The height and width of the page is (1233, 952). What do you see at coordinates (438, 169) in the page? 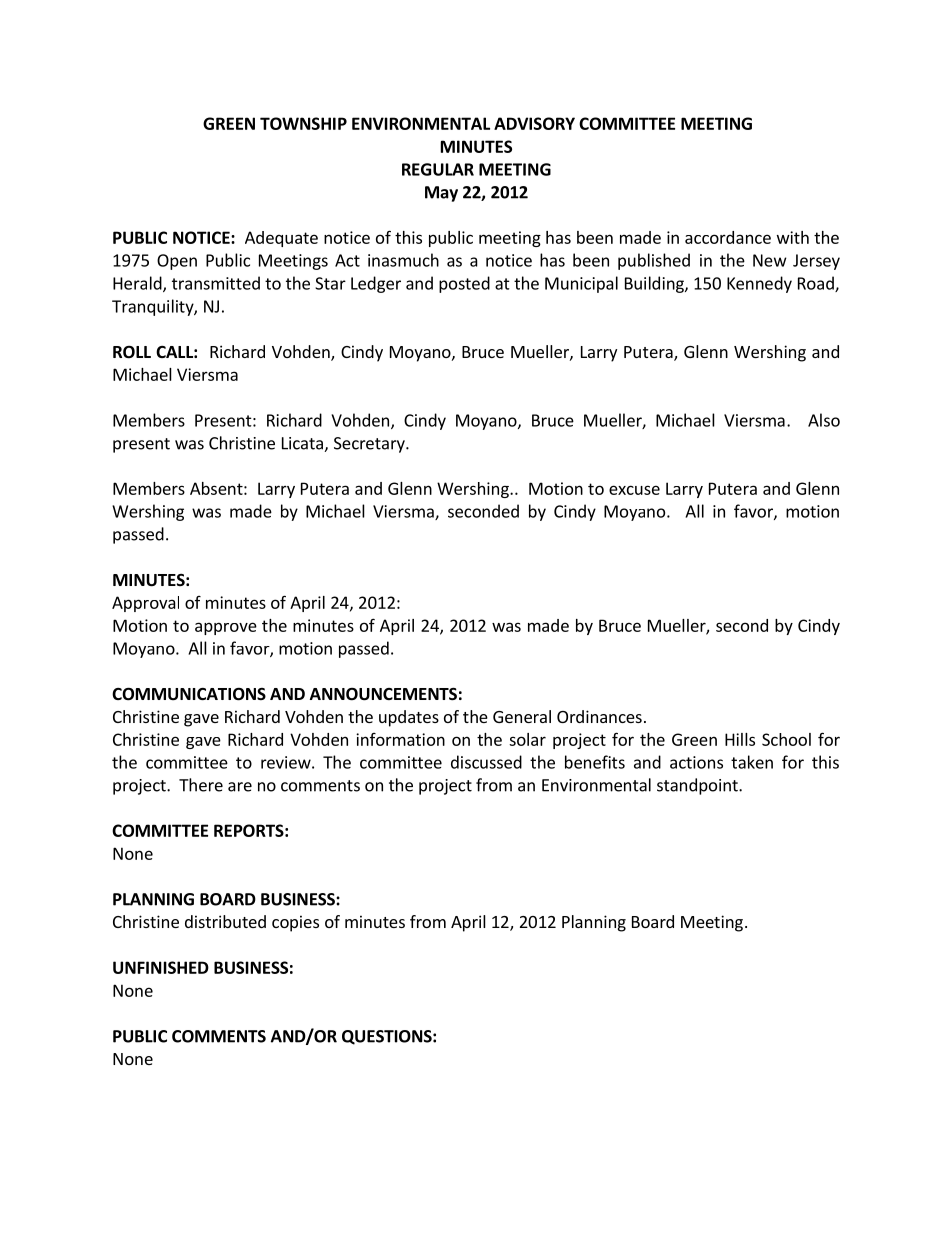
I see `REGULAR` at bounding box center [438, 169].
